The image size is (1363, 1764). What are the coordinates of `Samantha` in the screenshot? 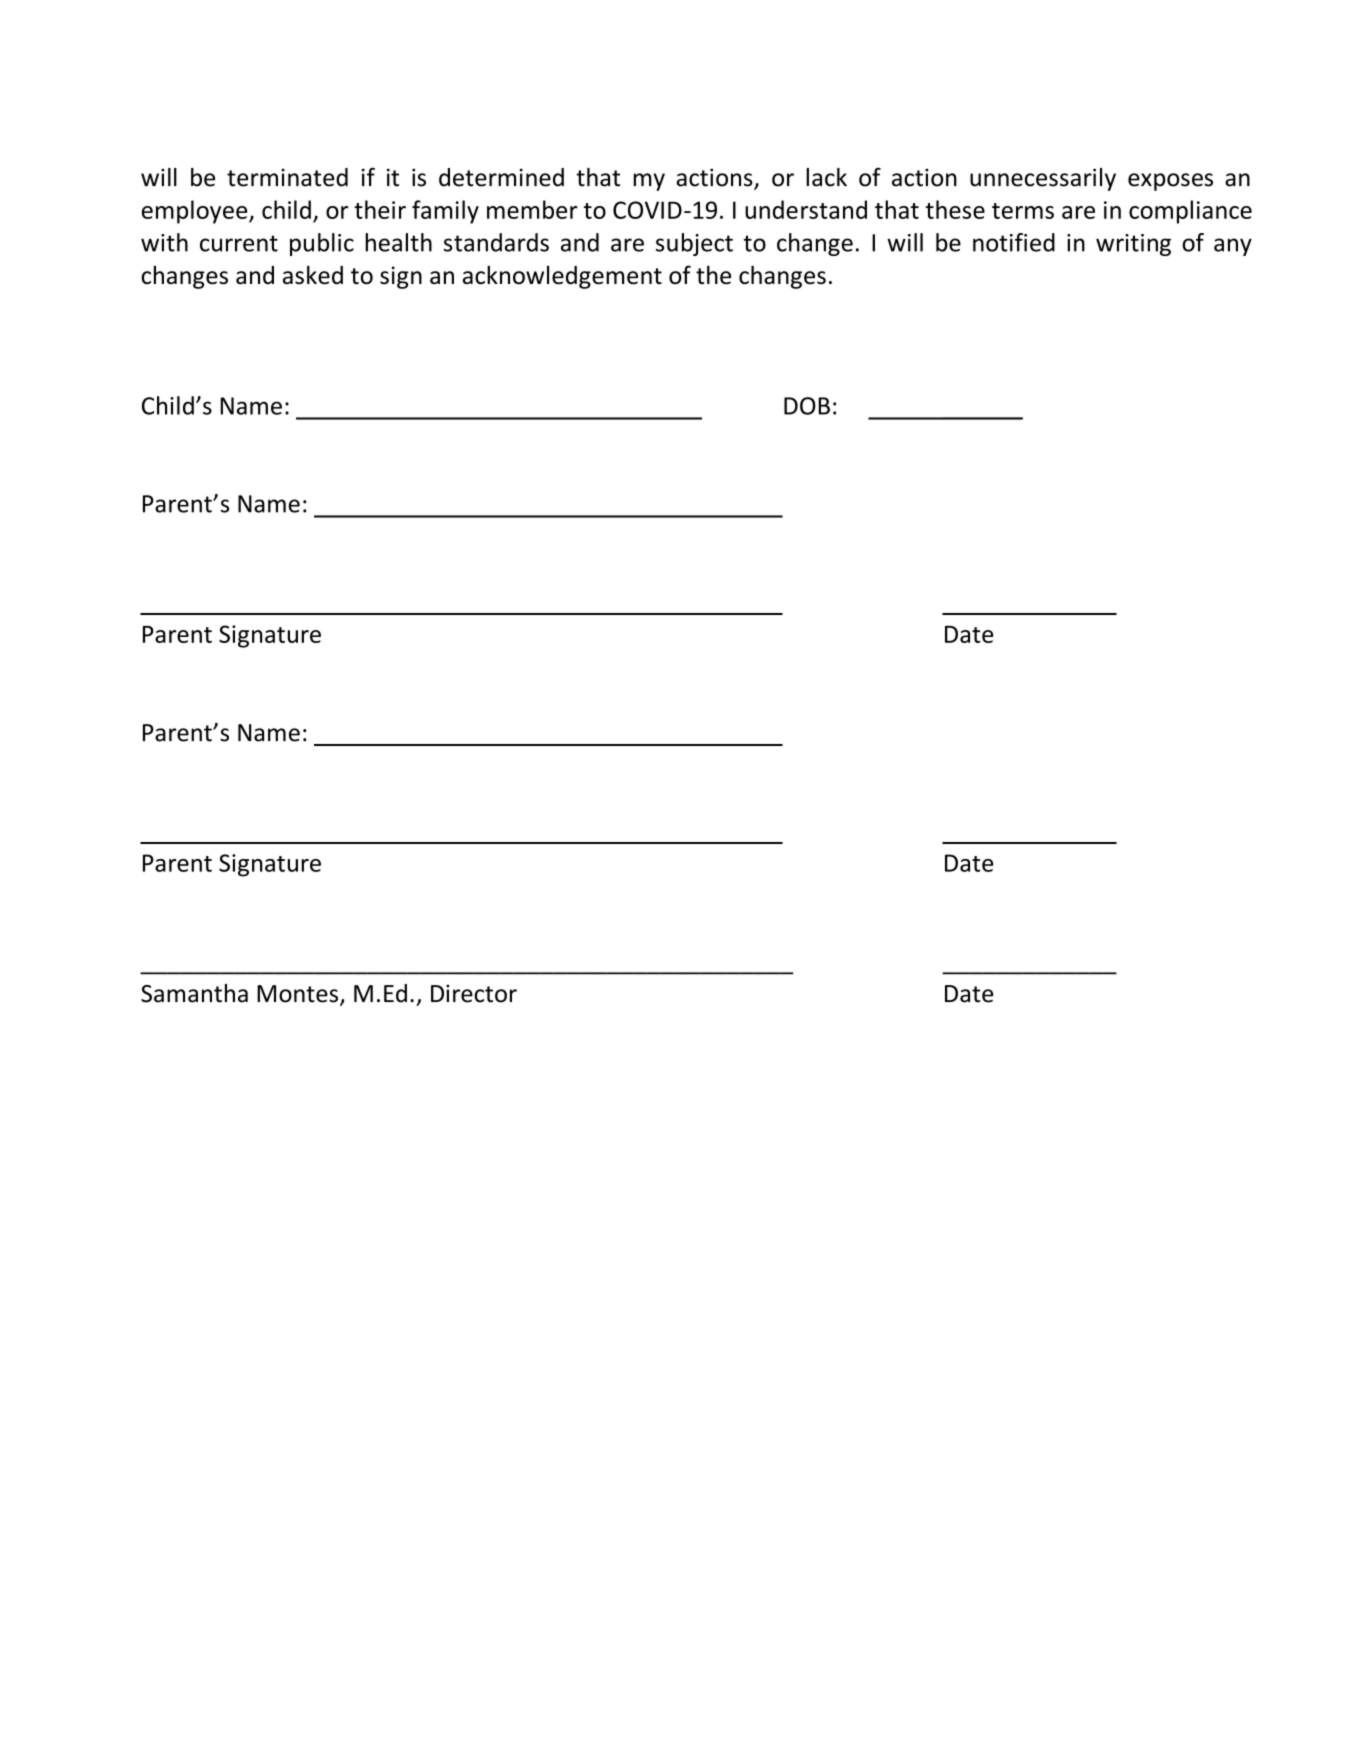 It's located at (194, 993).
